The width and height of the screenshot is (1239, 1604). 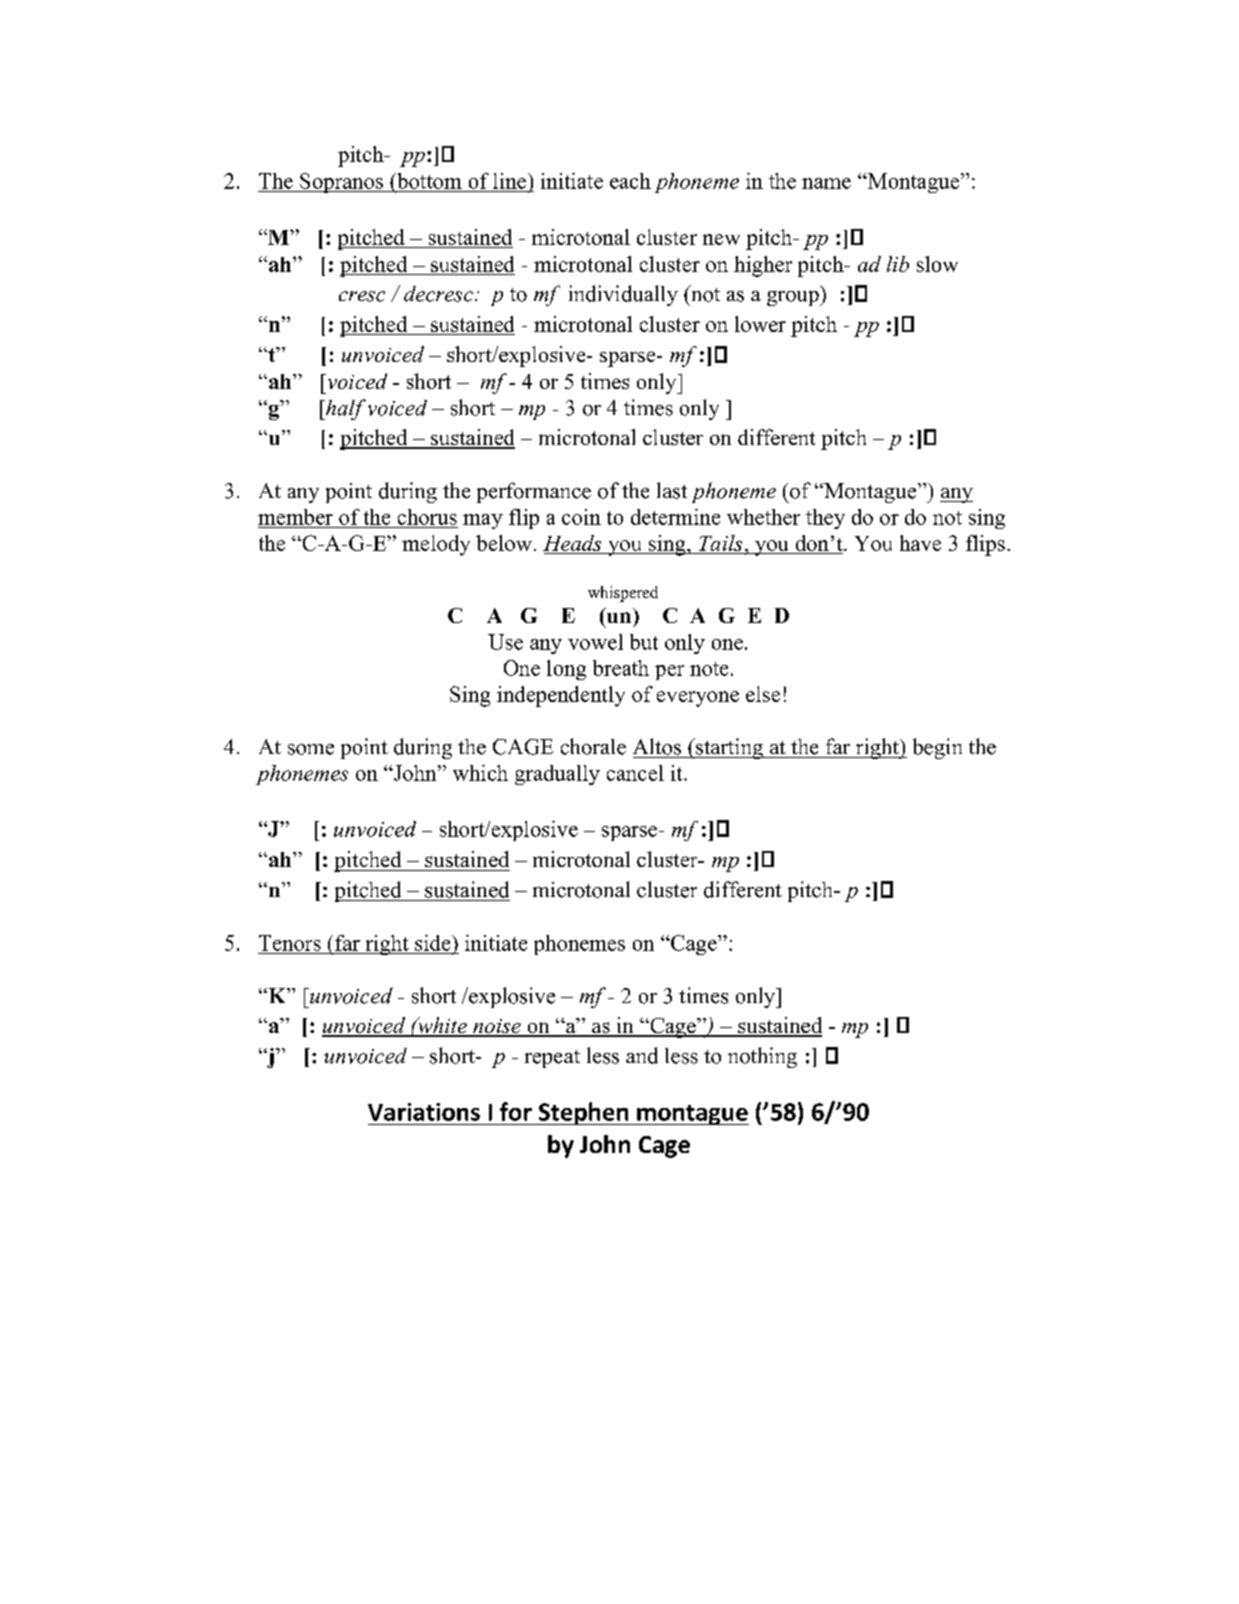 What do you see at coordinates (311, 749) in the screenshot?
I see `some` at bounding box center [311, 749].
